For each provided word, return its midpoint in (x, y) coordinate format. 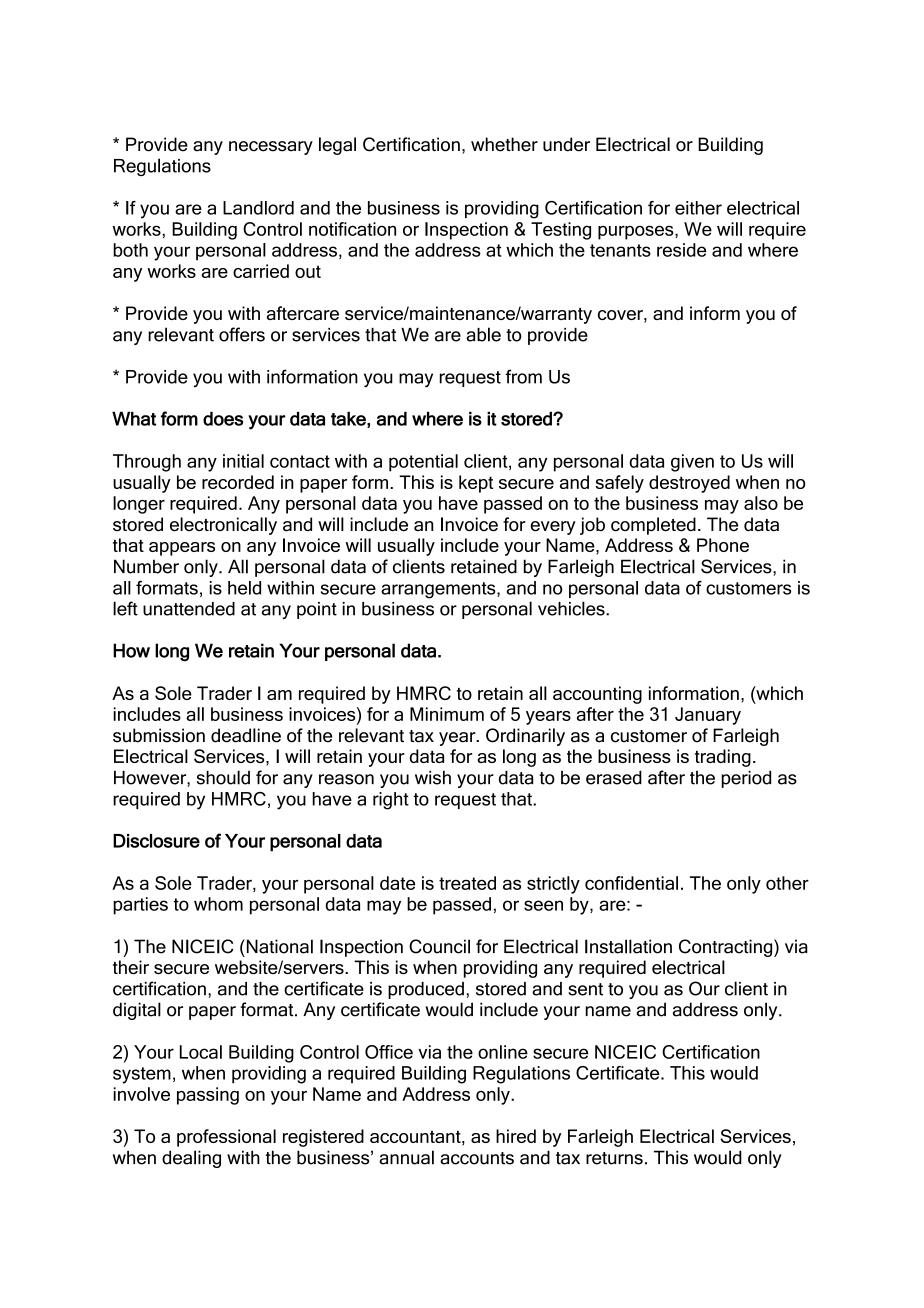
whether (504, 144)
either (698, 208)
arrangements (439, 590)
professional (226, 1138)
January (708, 716)
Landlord (258, 208)
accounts (477, 1158)
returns (614, 1158)
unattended (189, 609)
